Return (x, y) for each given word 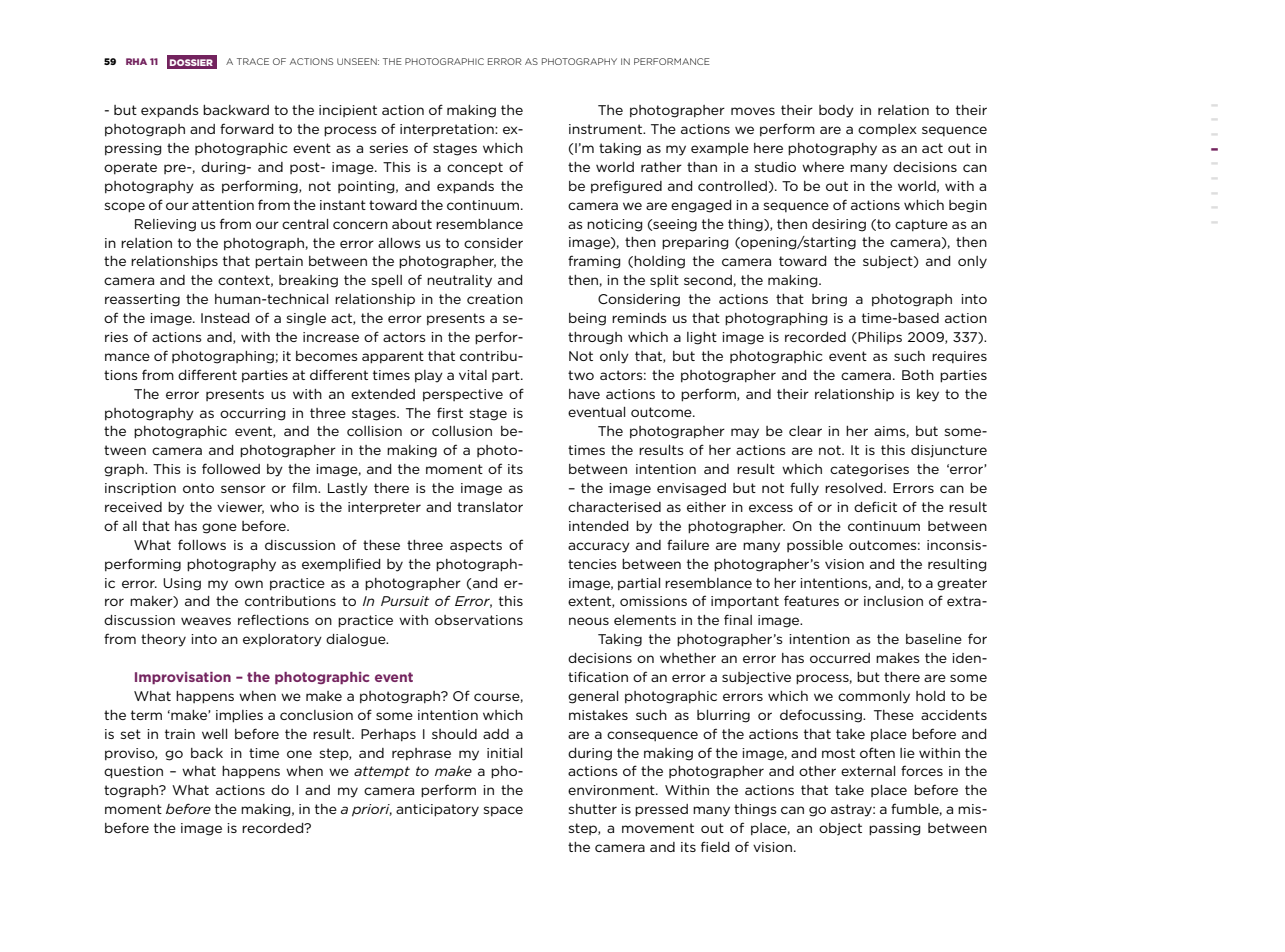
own (249, 584)
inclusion (893, 601)
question (133, 772)
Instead (225, 318)
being (587, 319)
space (503, 811)
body (836, 111)
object (840, 829)
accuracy (599, 547)
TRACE (253, 61)
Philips (880, 338)
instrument (607, 129)
